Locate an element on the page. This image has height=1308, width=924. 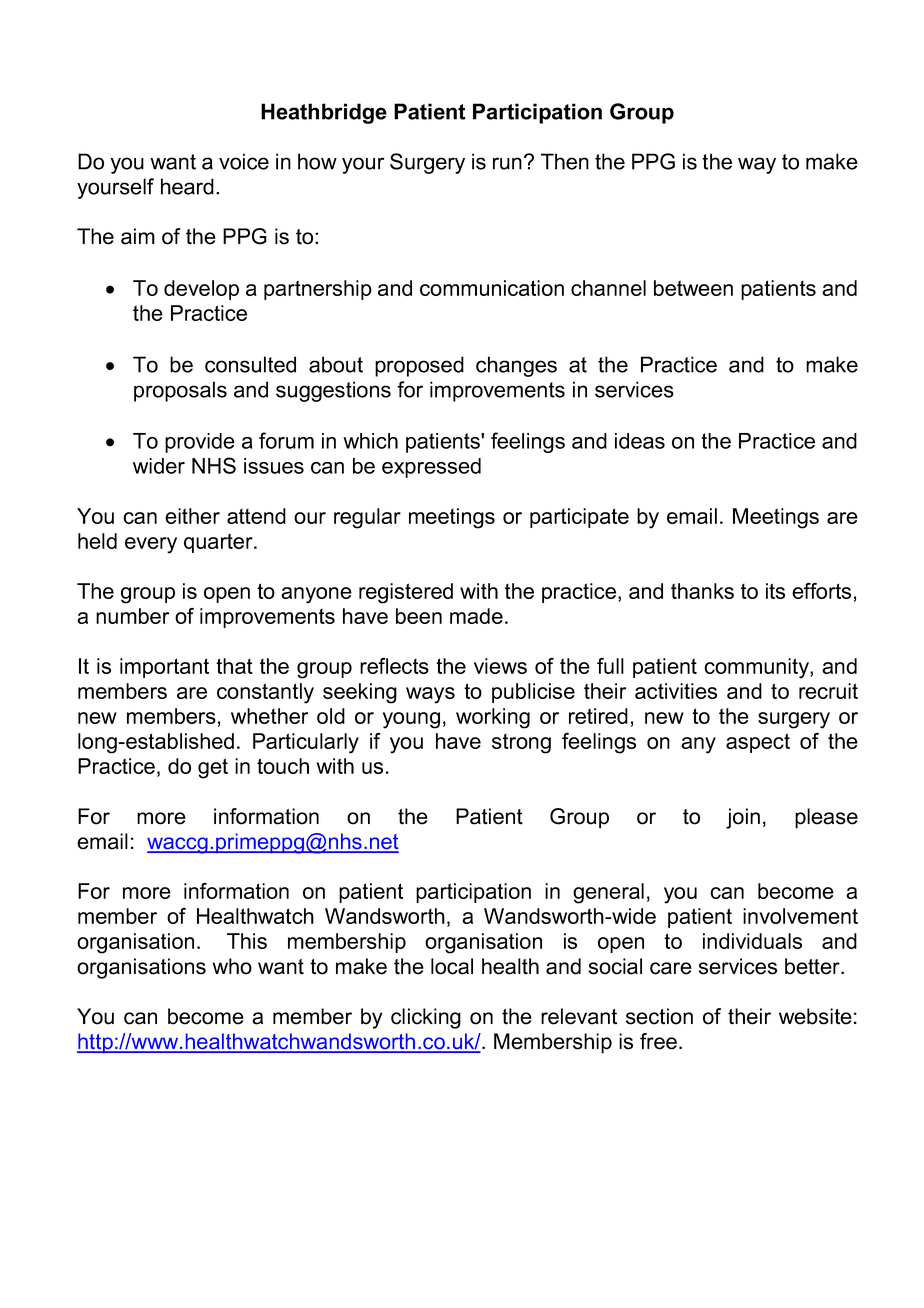
who is located at coordinates (232, 966).
